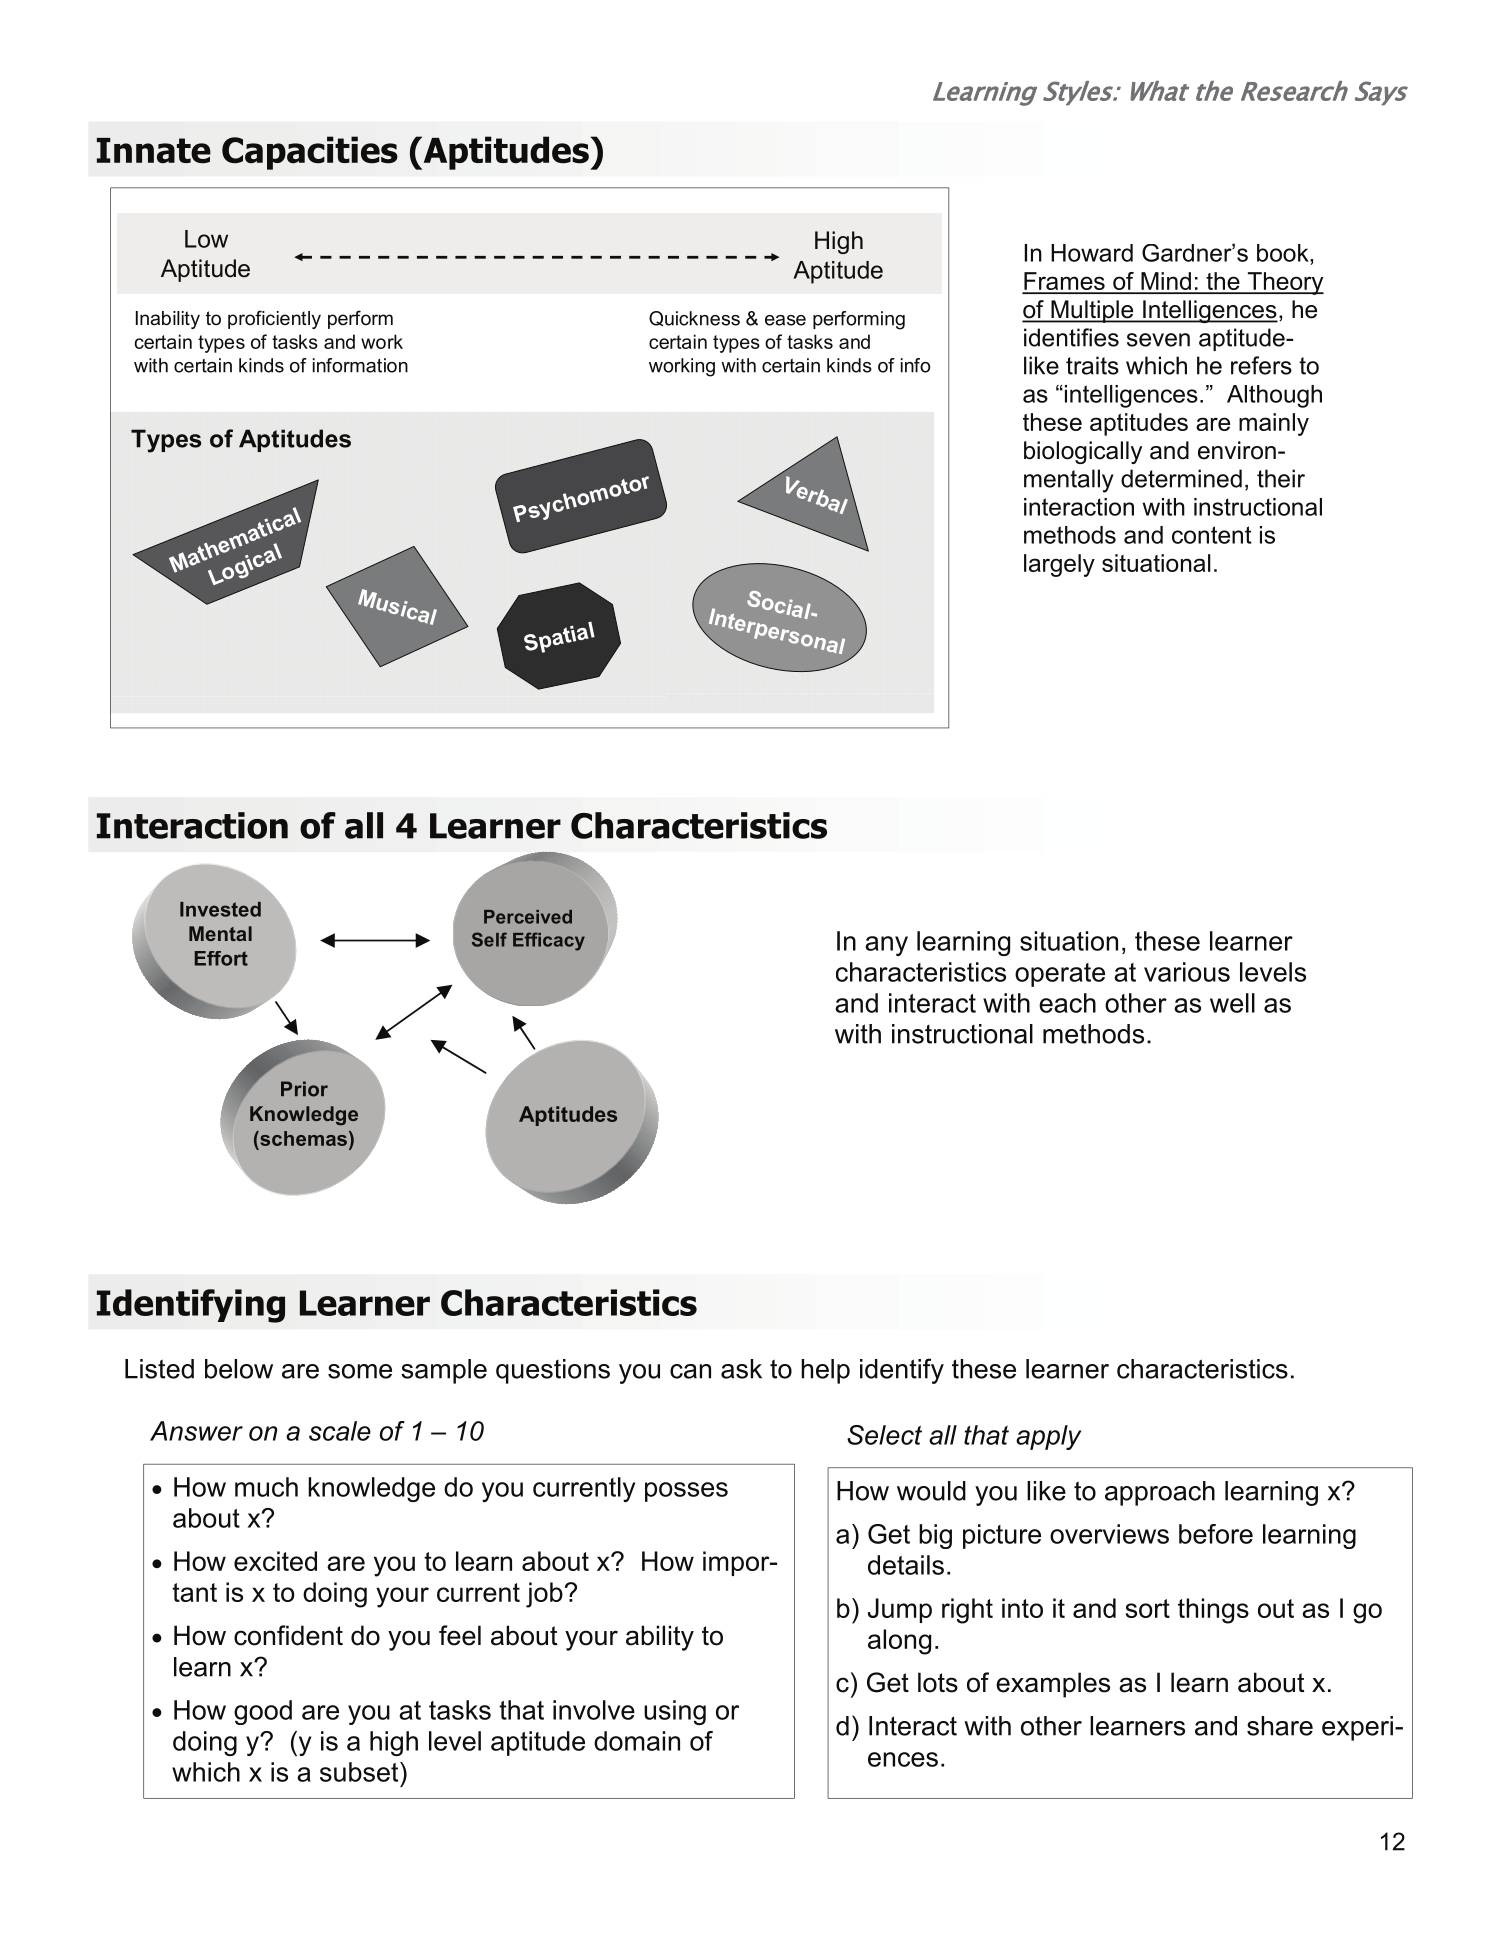 This screenshot has height=1942, width=1501. I want to click on can, so click(690, 1371).
